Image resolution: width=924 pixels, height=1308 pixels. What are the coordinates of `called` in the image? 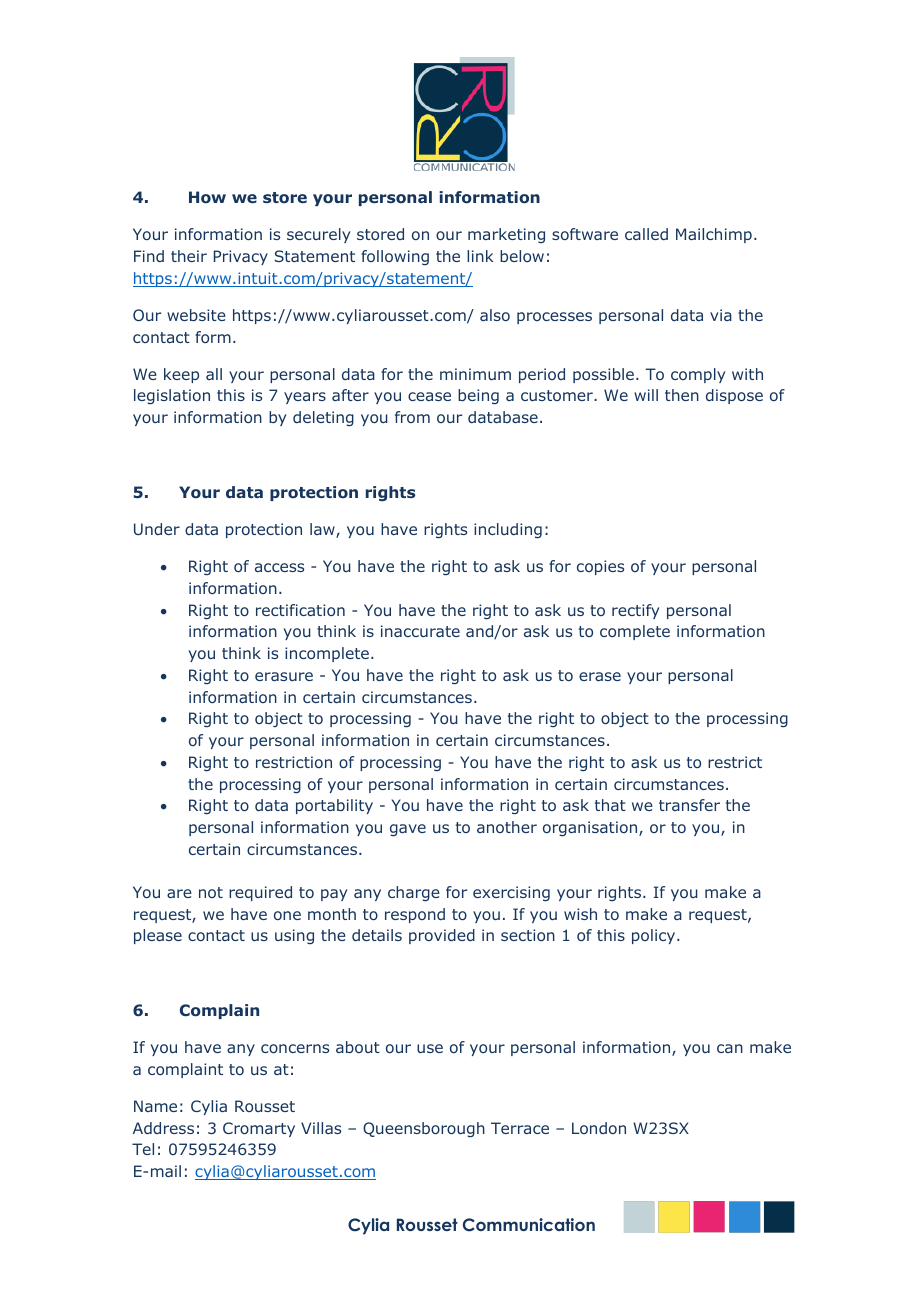 It's located at (646, 234).
